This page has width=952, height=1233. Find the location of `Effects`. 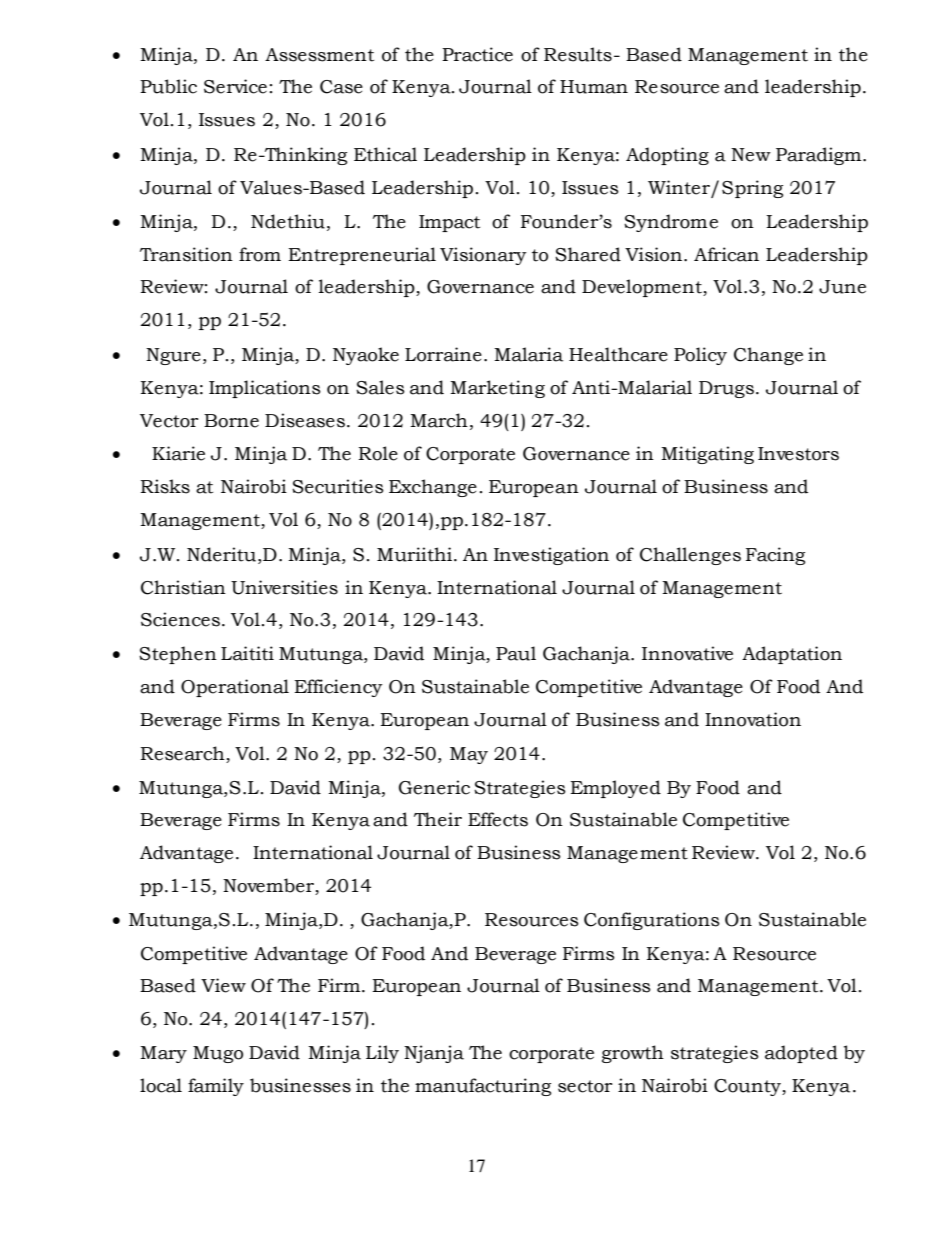

Effects is located at coordinates (498, 819).
